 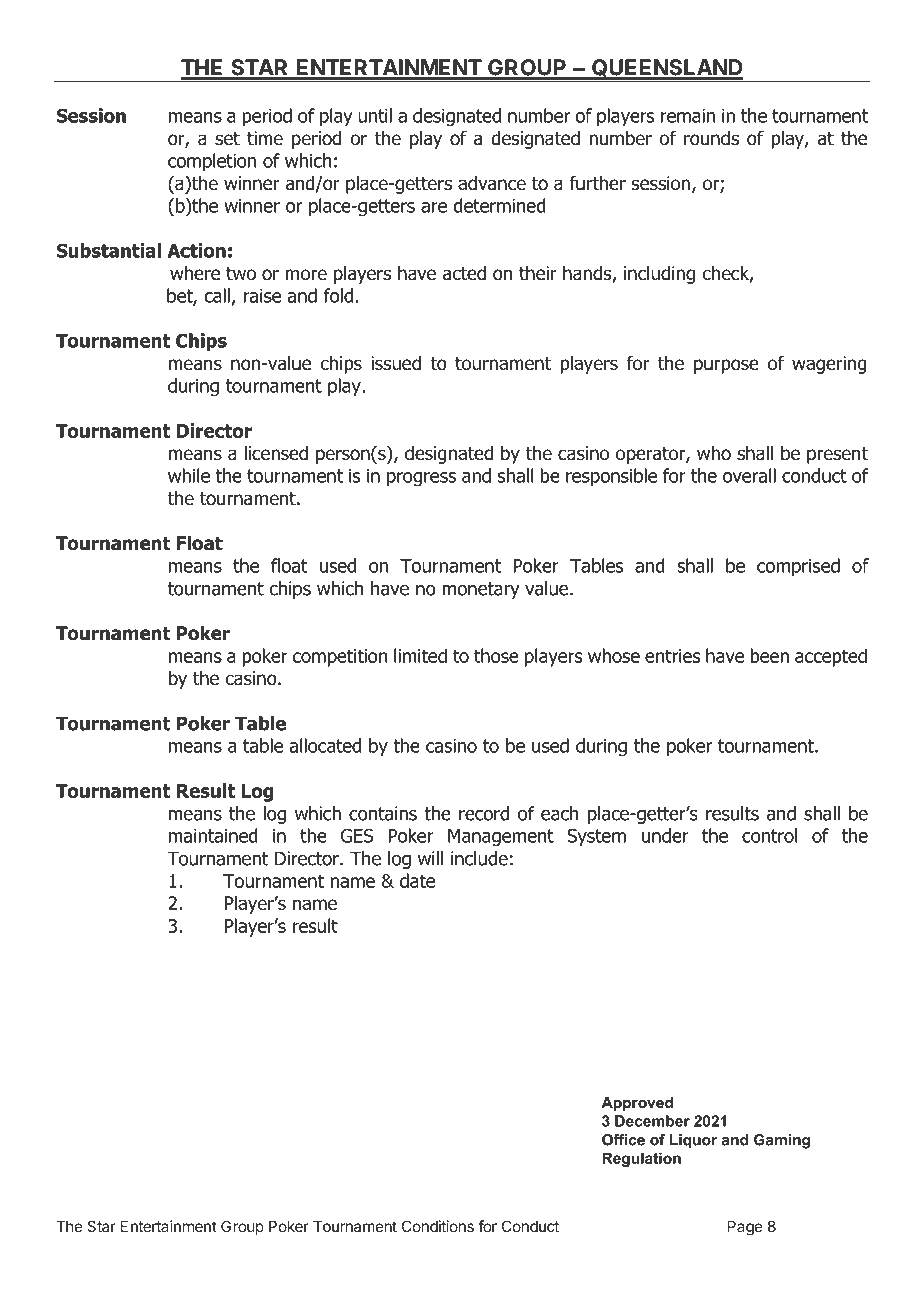 I want to click on been, so click(x=769, y=655).
